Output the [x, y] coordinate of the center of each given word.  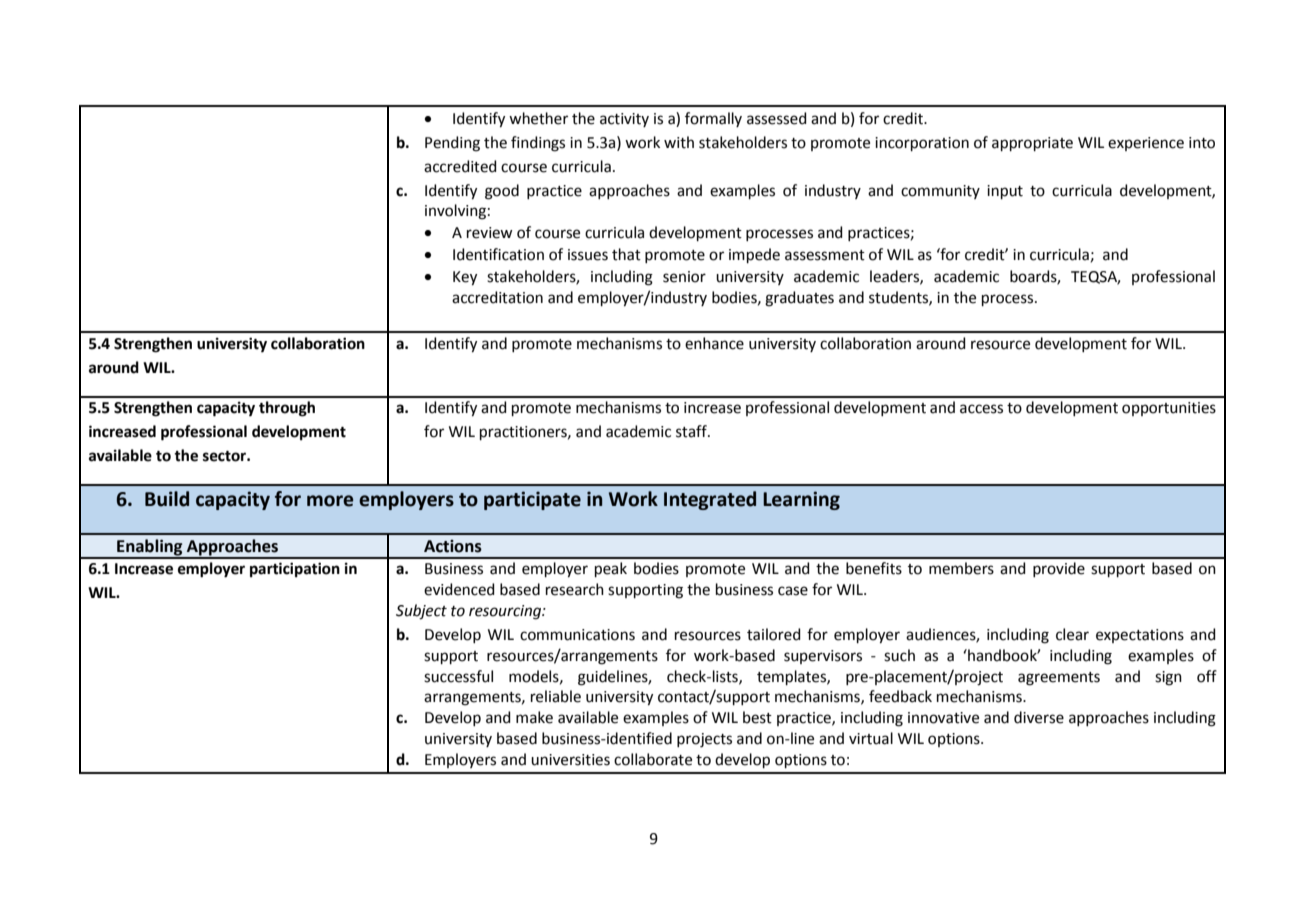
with [679, 142]
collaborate [653, 759]
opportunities [1169, 409]
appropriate [1032, 144]
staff [692, 431]
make [534, 717]
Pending [452, 144]
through [287, 409]
